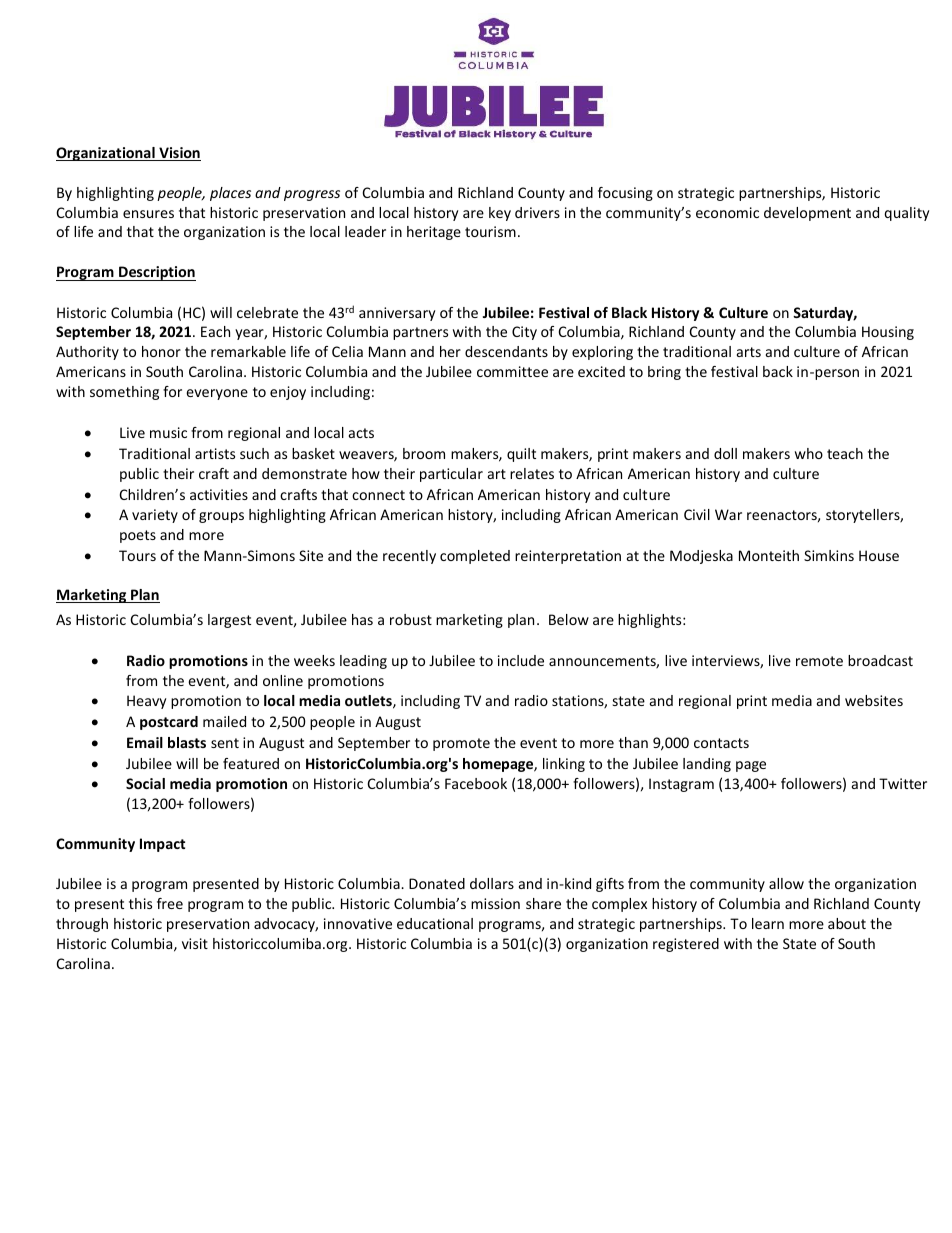 Image resolution: width=952 pixels, height=1233 pixels. Describe the element at coordinates (769, 555) in the screenshot. I see `Monteith` at that location.
